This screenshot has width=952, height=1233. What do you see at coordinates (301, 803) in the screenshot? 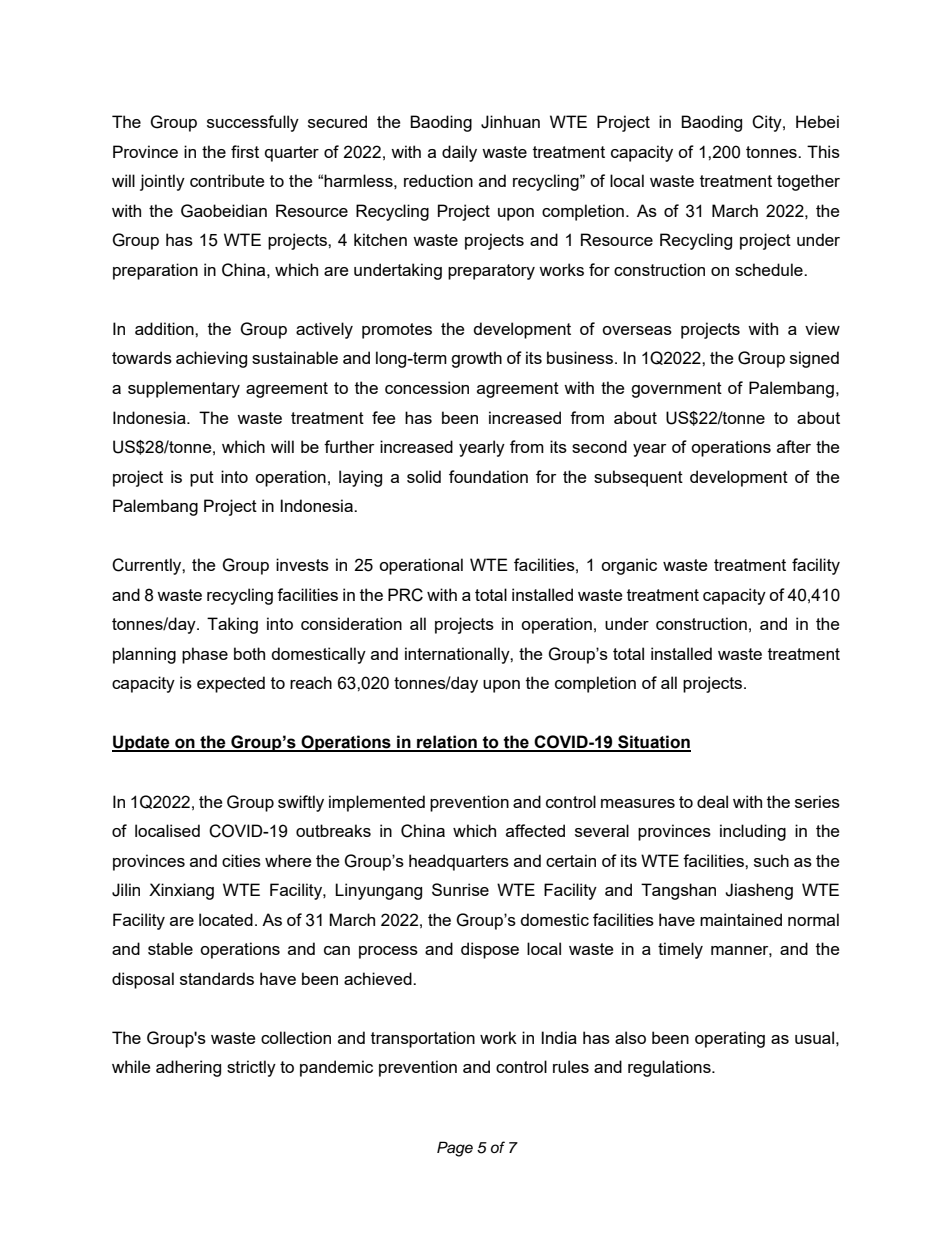
I see `swiftly` at bounding box center [301, 803].
